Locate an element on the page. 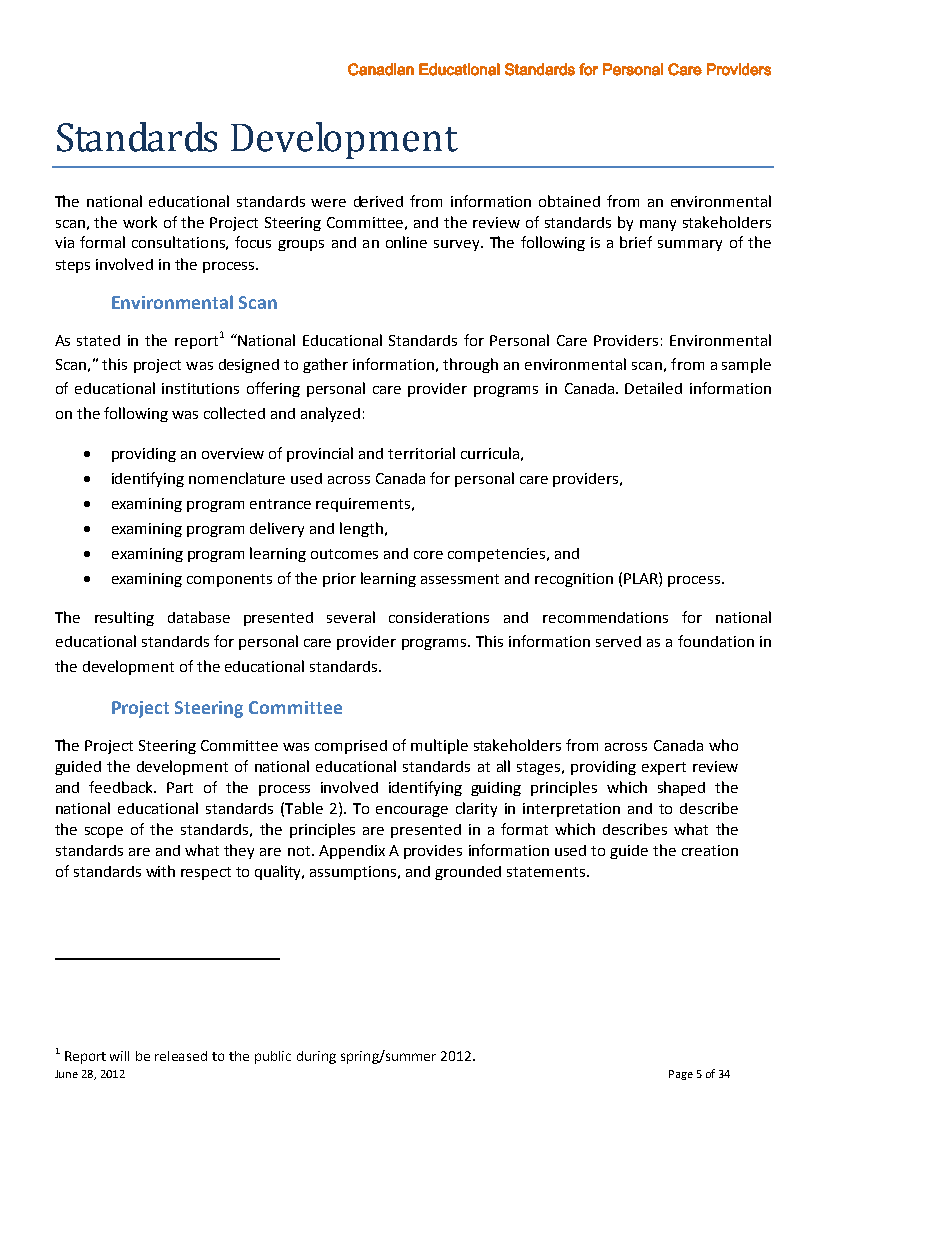 The width and height of the document is (952, 1233). work is located at coordinates (140, 222).
